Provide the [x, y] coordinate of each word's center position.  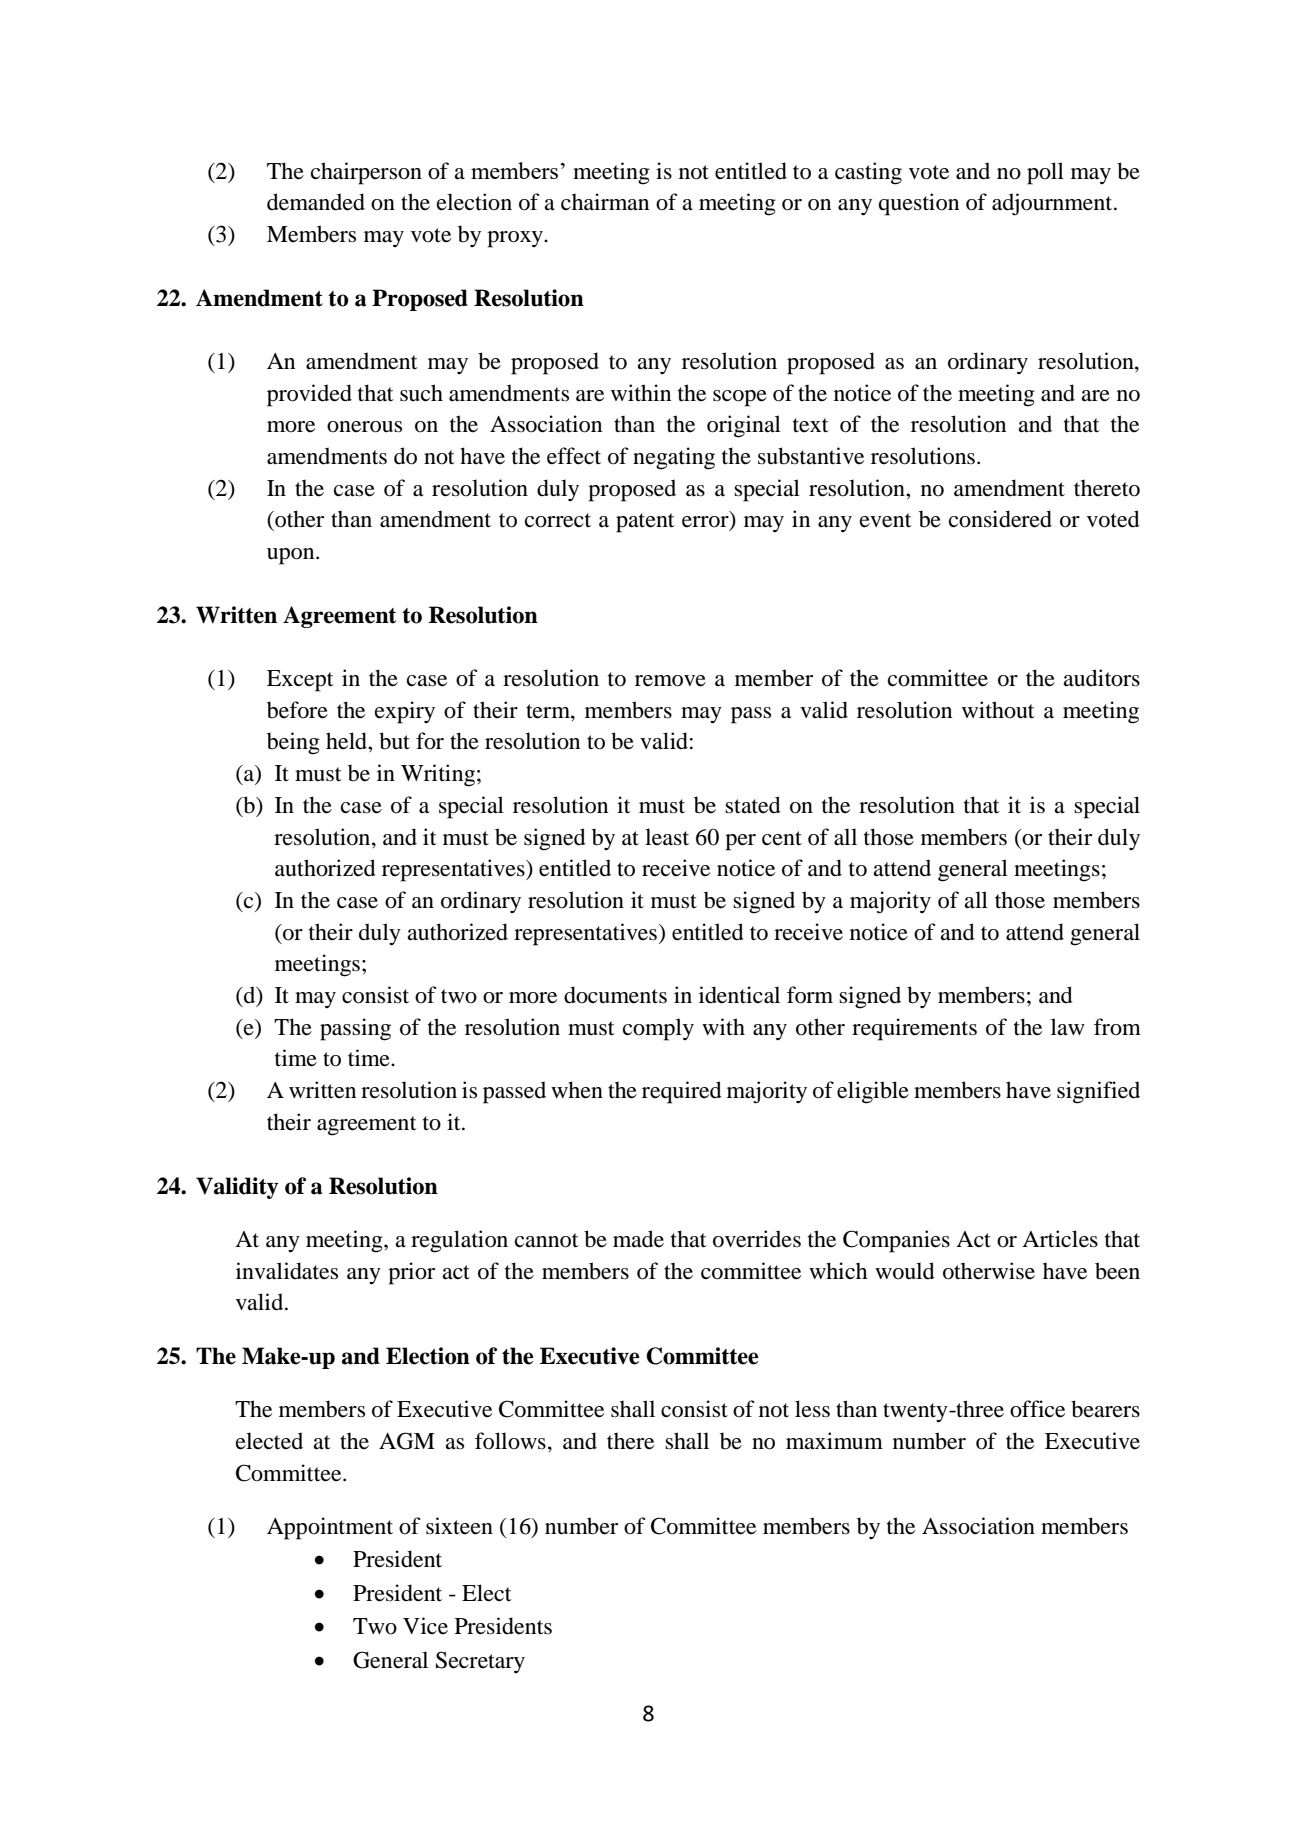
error [706, 523]
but [394, 741]
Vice [425, 1626]
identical [739, 995]
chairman [605, 202]
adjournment [1053, 204]
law [1068, 1027]
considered [1000, 519]
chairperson [366, 173]
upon [292, 556]
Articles [1060, 1239]
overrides [757, 1239]
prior [411, 1273]
